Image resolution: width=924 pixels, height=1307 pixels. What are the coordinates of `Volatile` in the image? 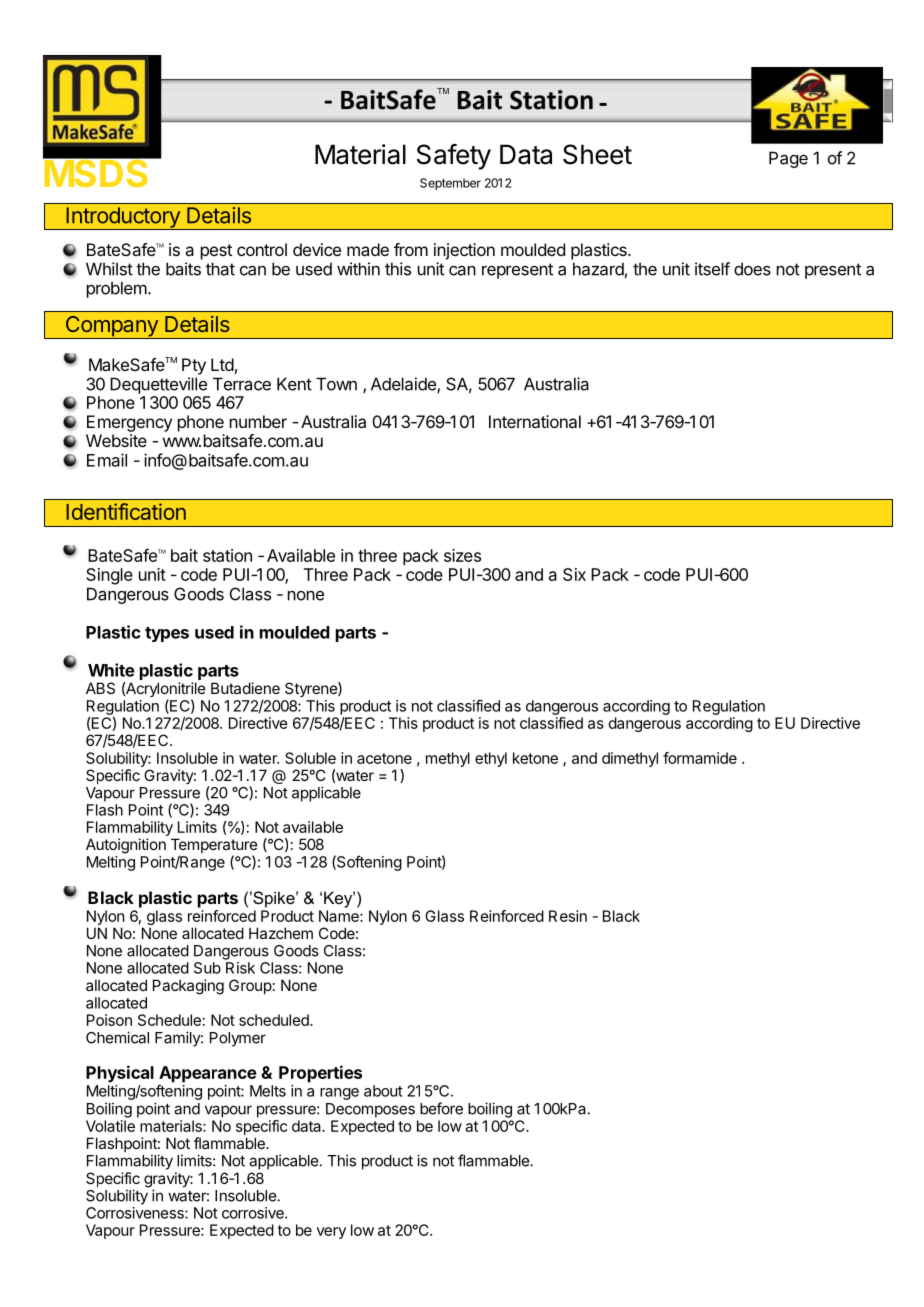 It's located at (110, 1126).
